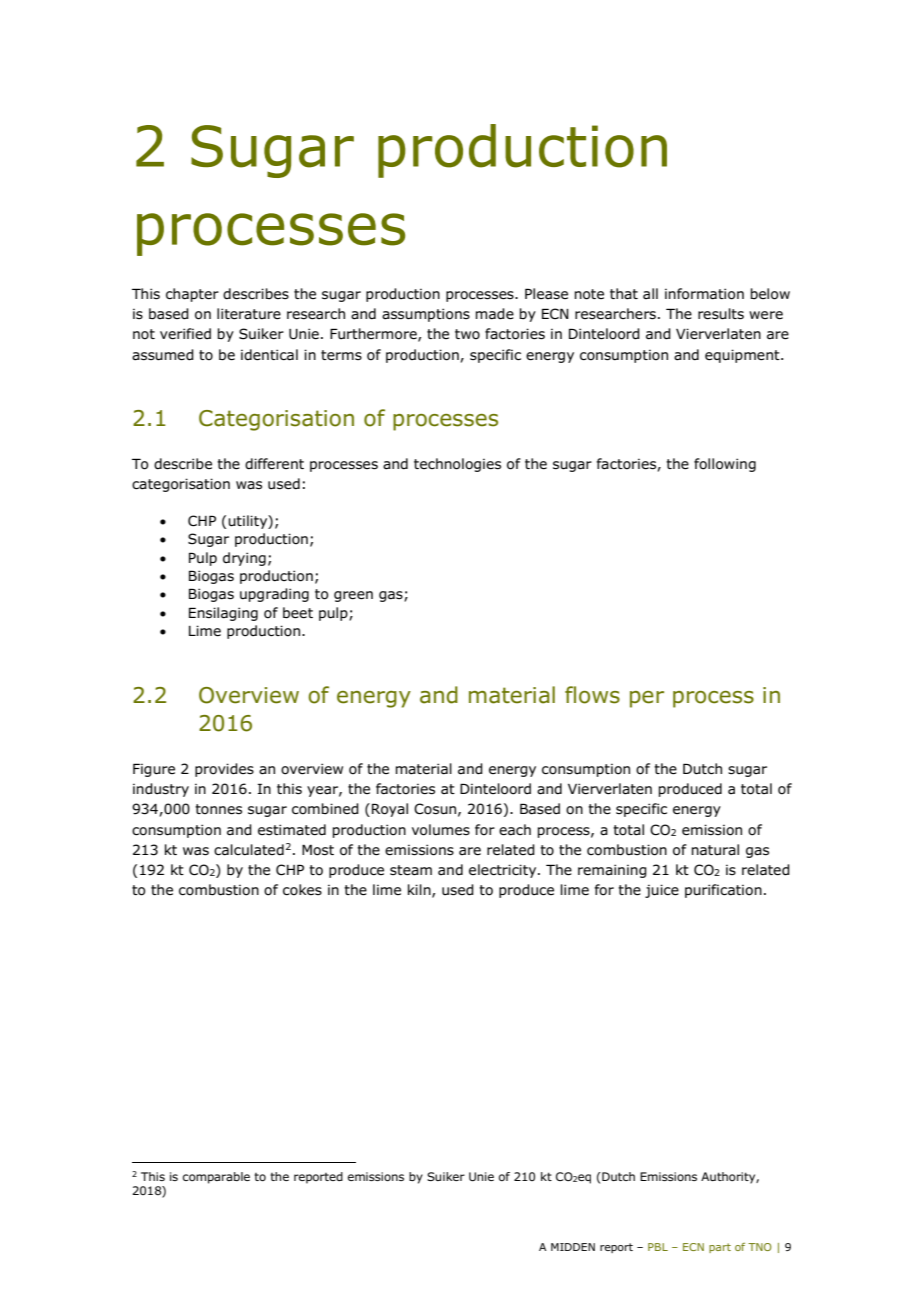 This screenshot has height=1308, width=924. Describe the element at coordinates (216, 1178) in the screenshot. I see `comparable` at that location.
